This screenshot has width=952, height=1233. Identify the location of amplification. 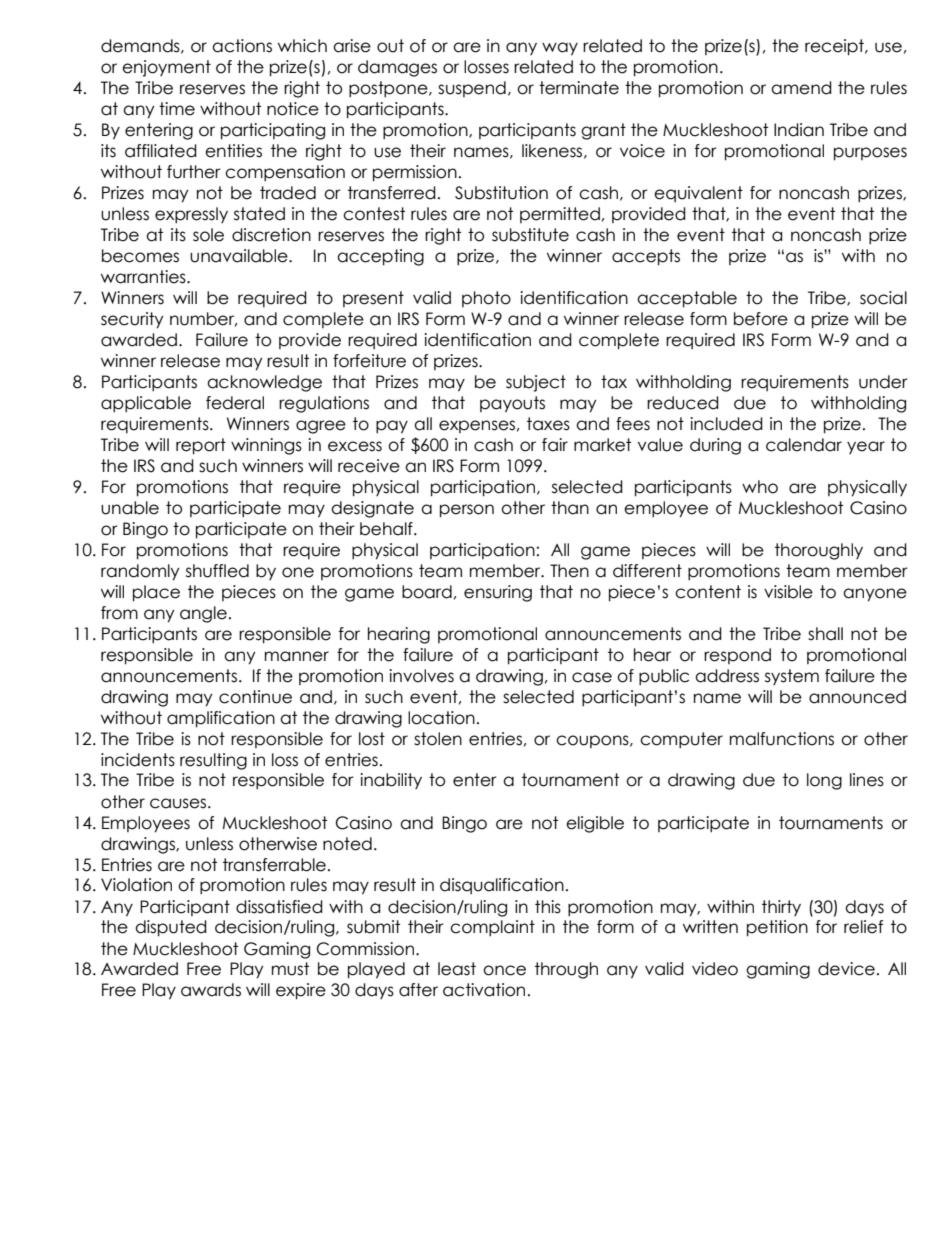
(221, 719).
